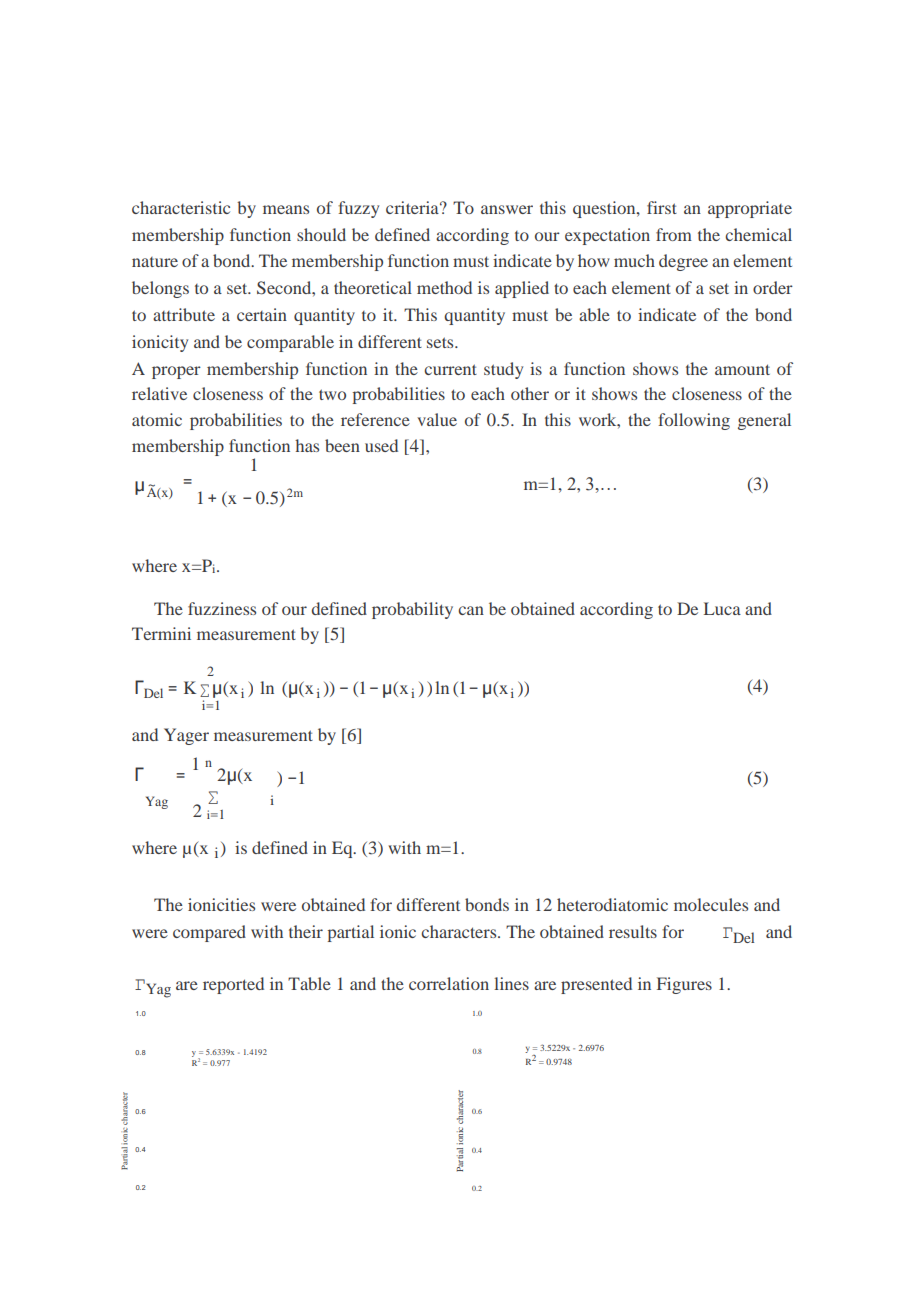 This screenshot has width=924, height=1309. I want to click on Luca, so click(722, 608).
